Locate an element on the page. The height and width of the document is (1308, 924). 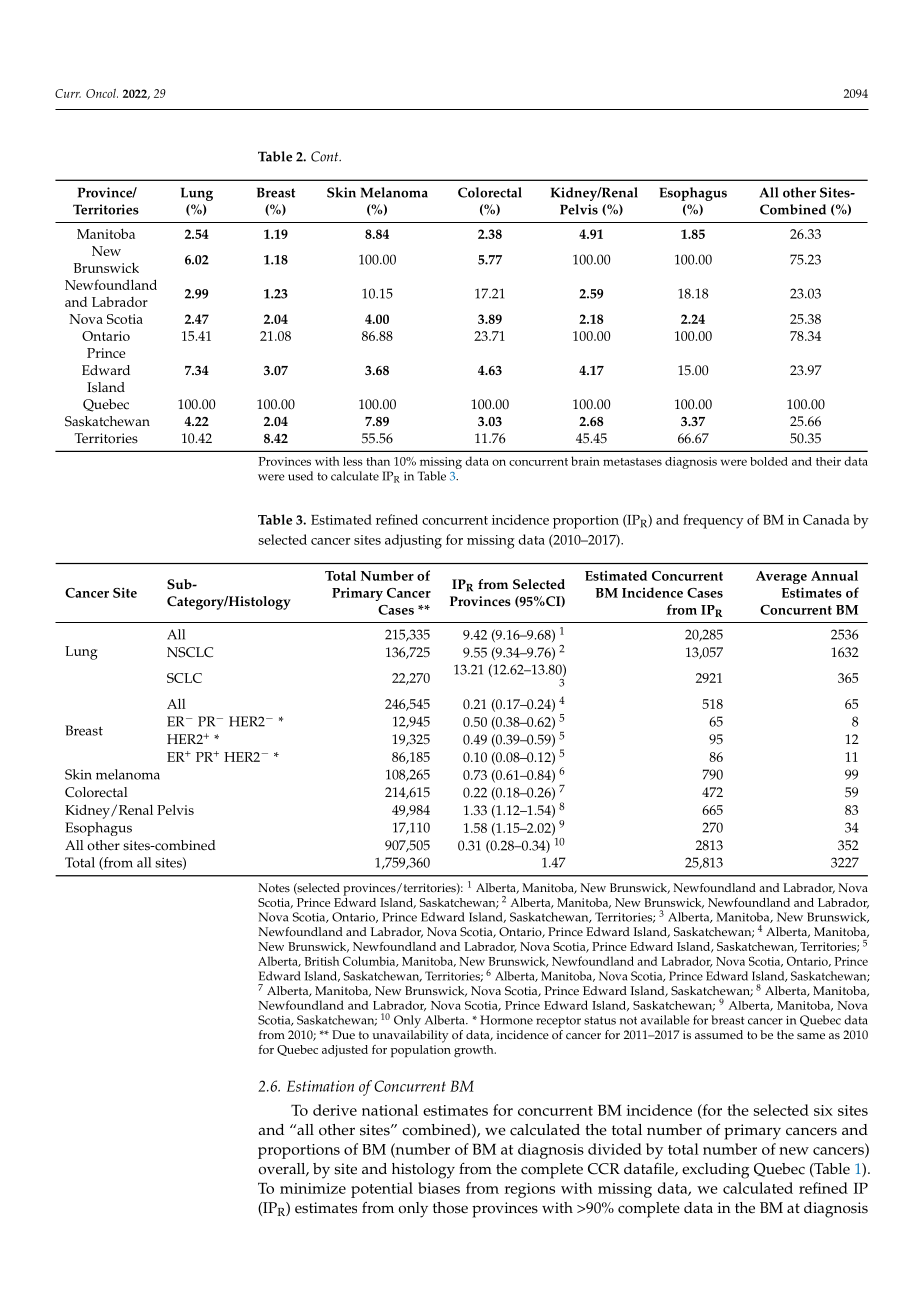
brain is located at coordinates (585, 461).
